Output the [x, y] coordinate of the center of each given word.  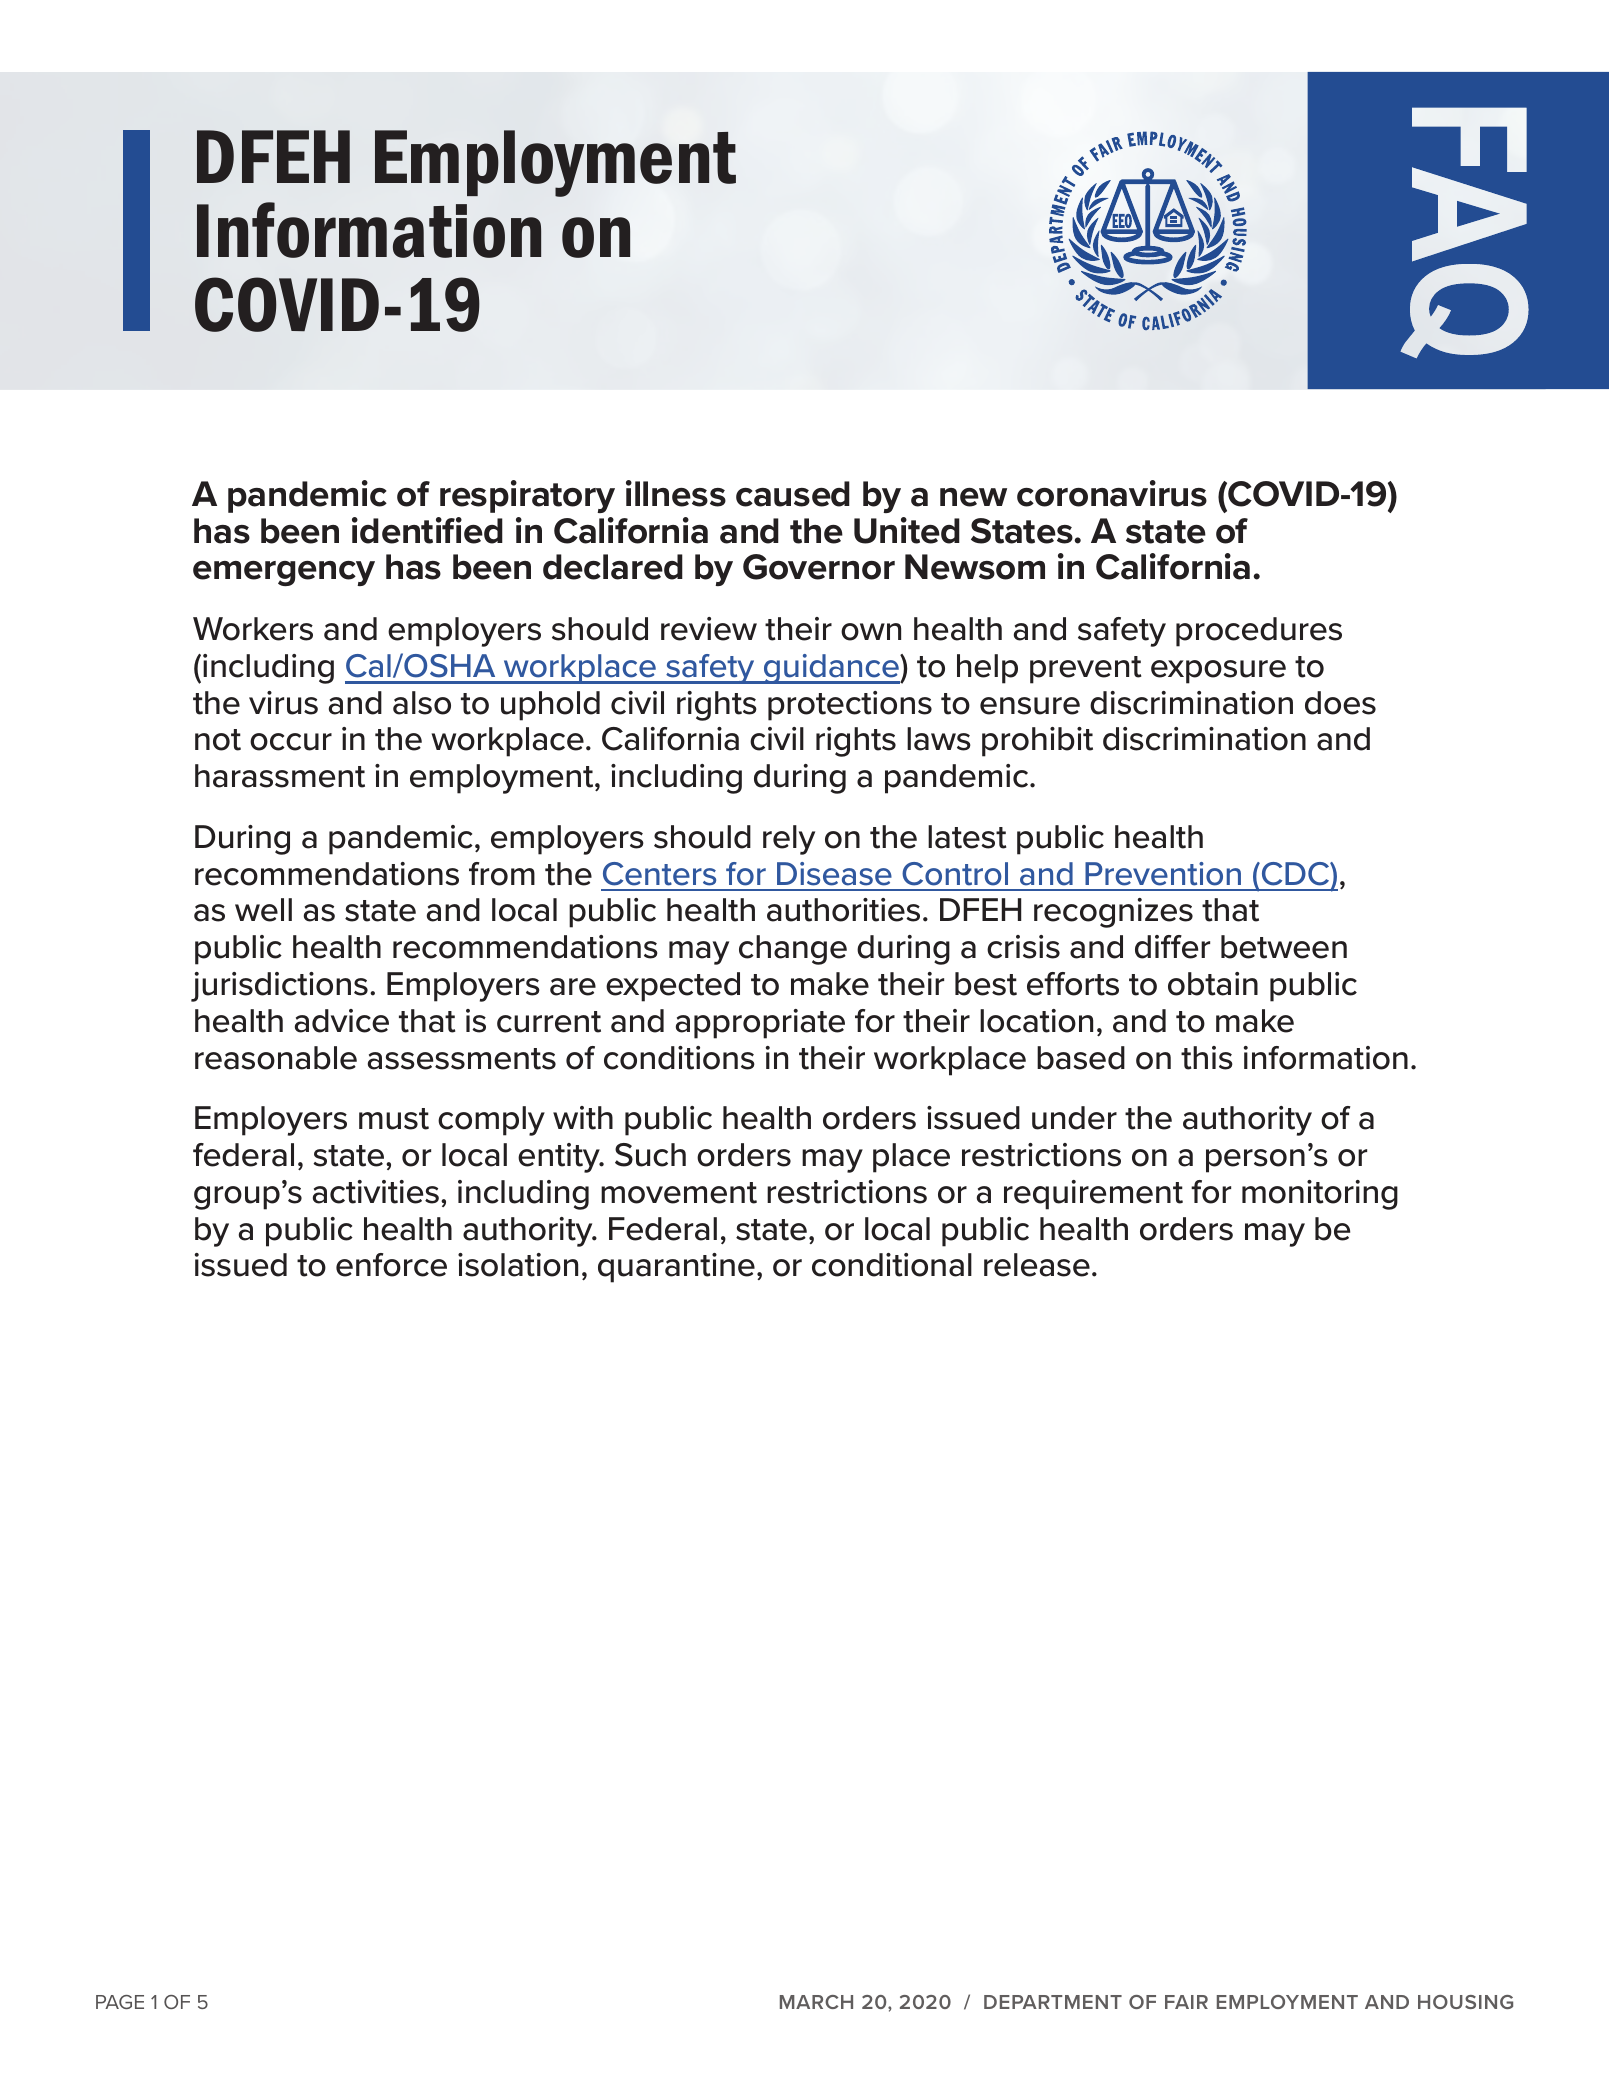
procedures [1259, 632]
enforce [391, 1265]
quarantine [676, 1268]
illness [676, 493]
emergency [284, 573]
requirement [1093, 1195]
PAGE [120, 2002]
